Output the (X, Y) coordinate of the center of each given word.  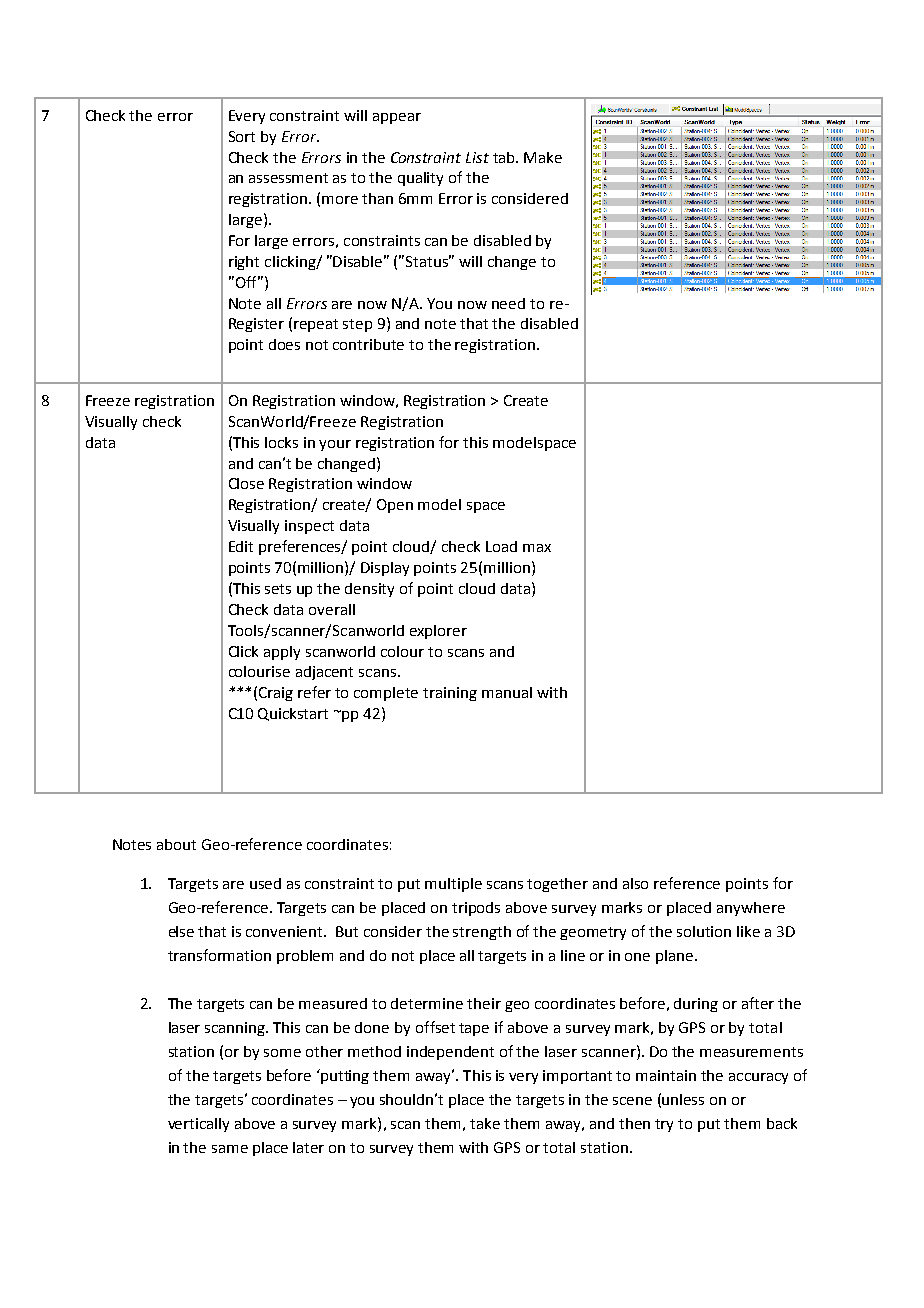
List (477, 157)
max (537, 548)
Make (543, 157)
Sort (242, 136)
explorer (438, 632)
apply (282, 653)
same (230, 1149)
